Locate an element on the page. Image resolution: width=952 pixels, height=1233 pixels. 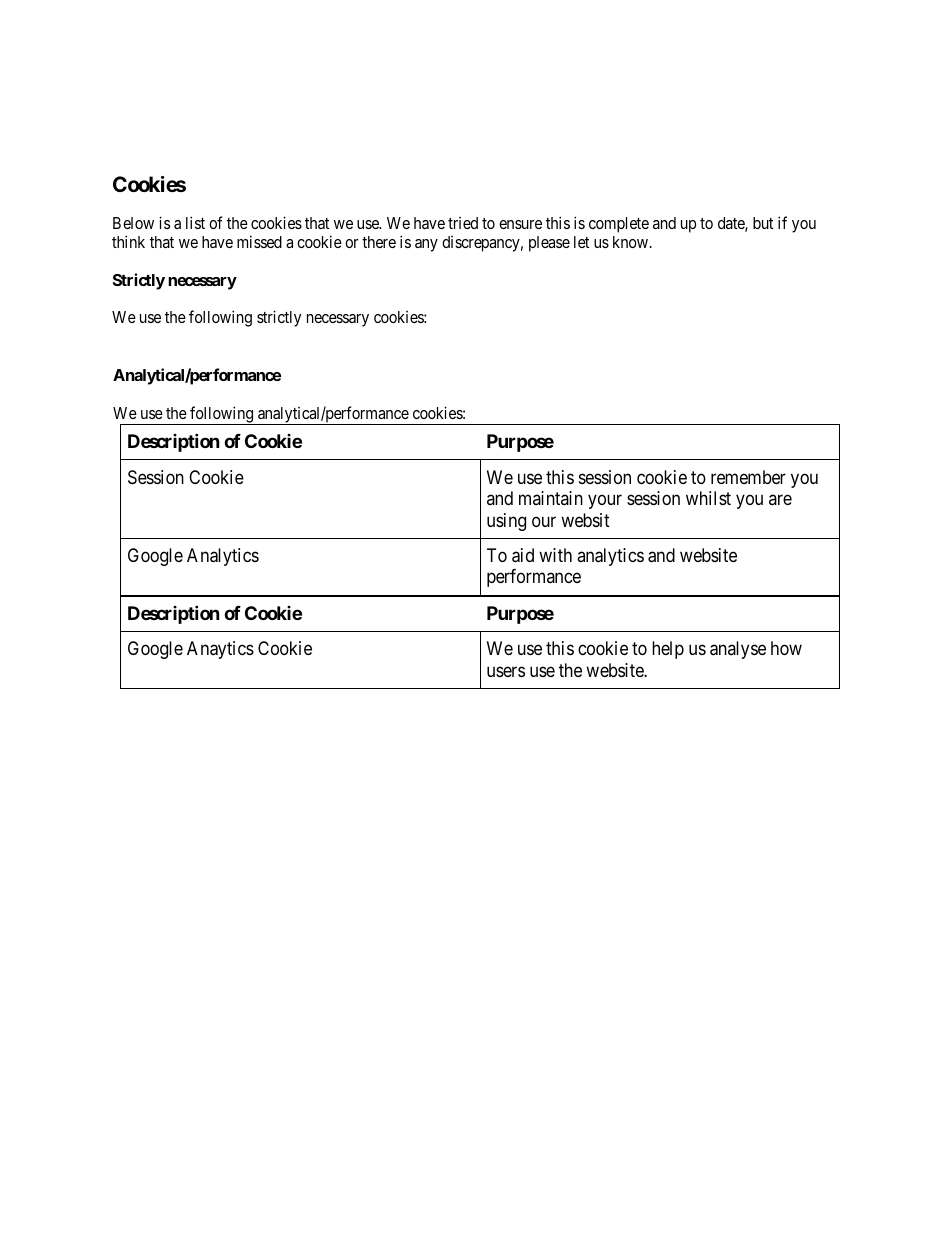
using is located at coordinates (506, 522).
